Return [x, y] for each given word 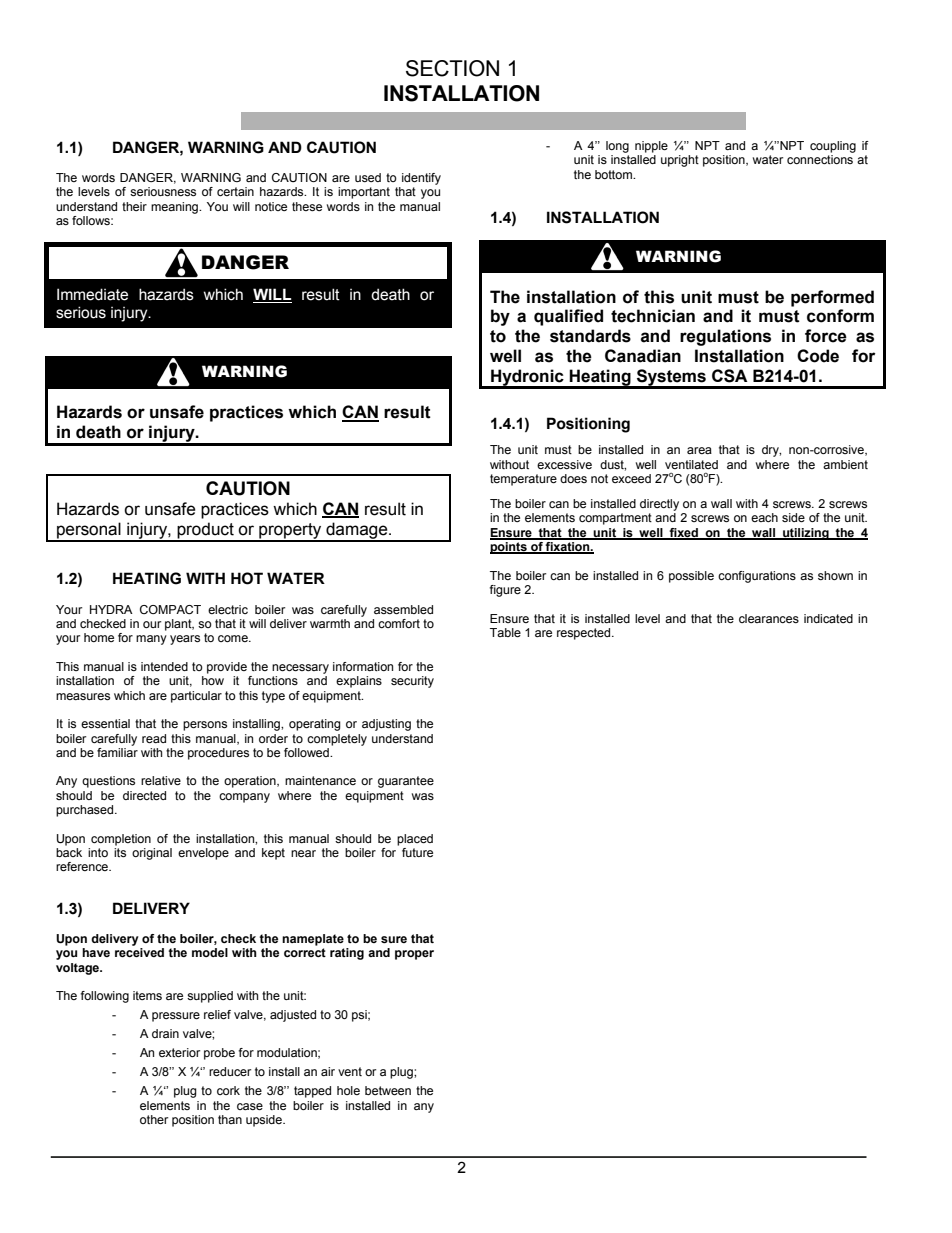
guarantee [406, 782]
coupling [833, 147]
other [154, 1119]
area [699, 450]
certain [235, 191]
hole [348, 1090]
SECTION [452, 68]
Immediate [92, 294]
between [388, 1090]
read [154, 738]
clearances [769, 618]
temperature [523, 480]
